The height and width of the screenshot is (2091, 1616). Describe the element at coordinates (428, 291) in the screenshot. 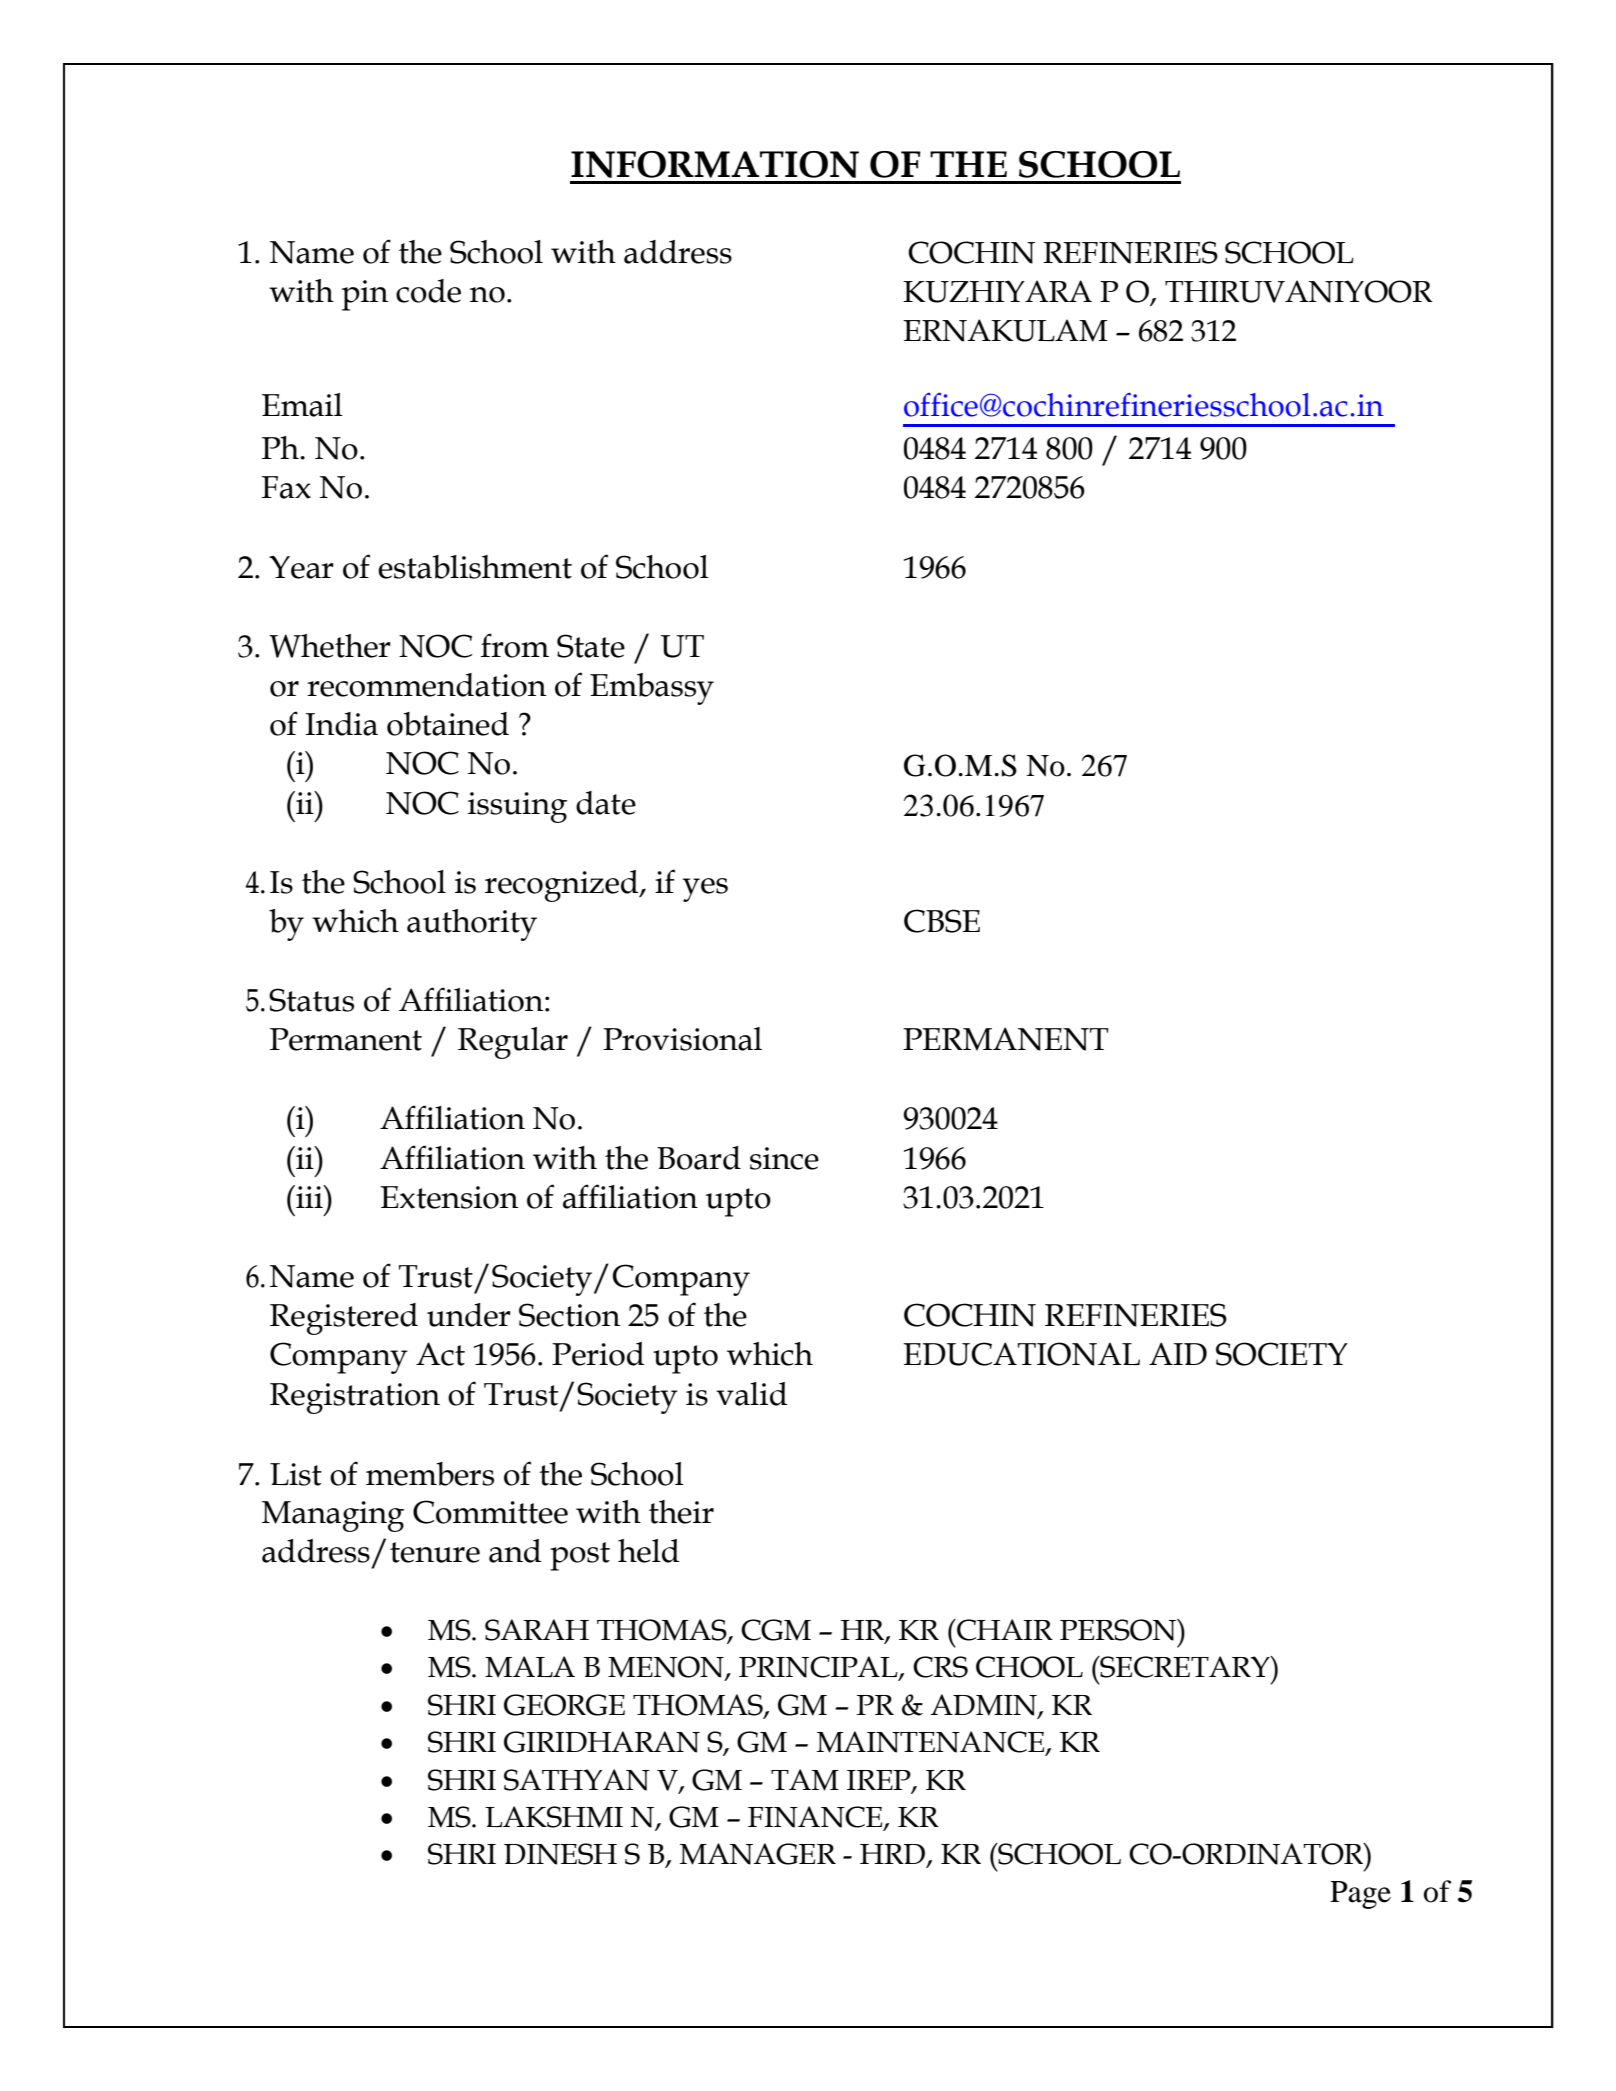

I see `code` at that location.
